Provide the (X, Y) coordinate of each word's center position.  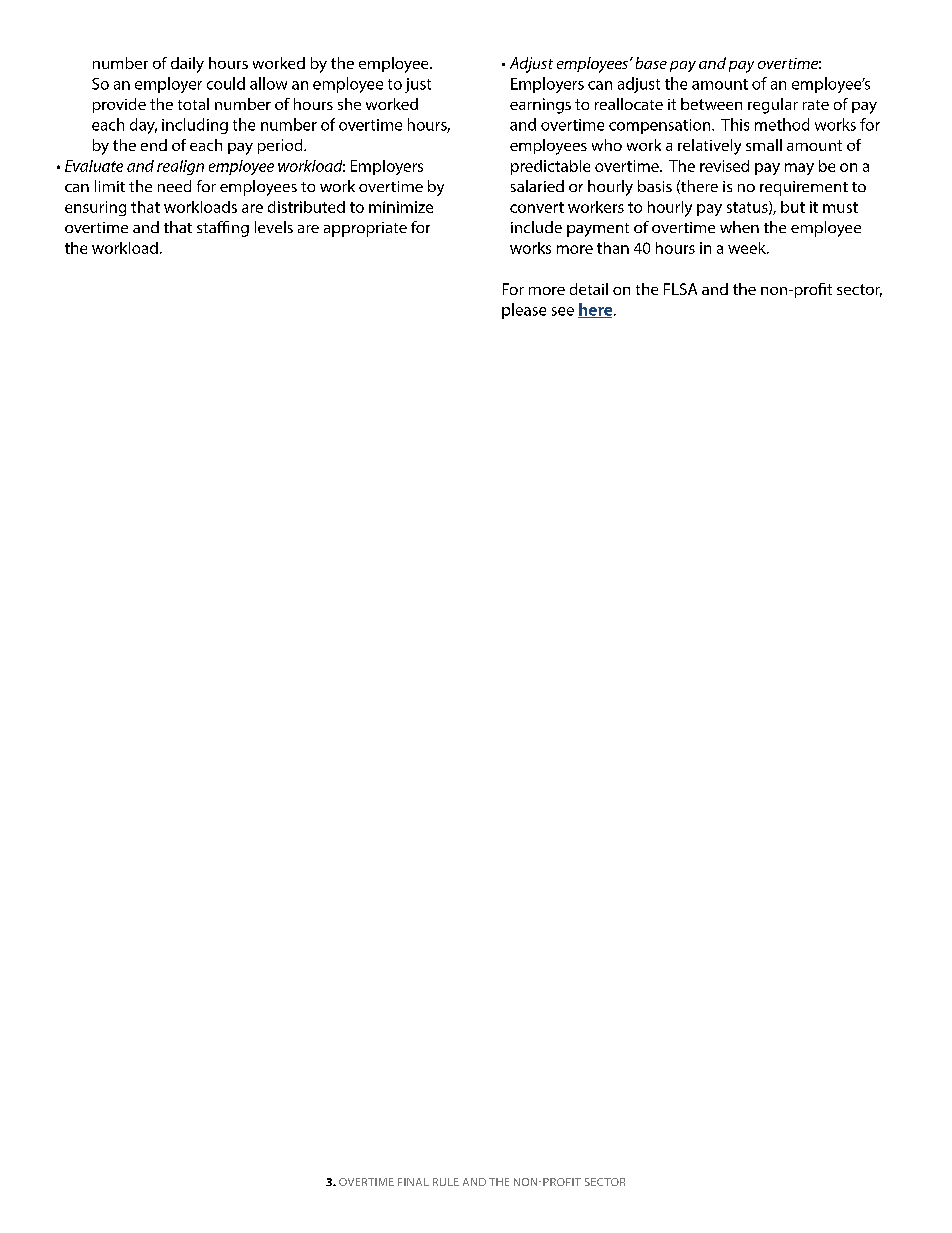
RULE (446, 1182)
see (563, 311)
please (524, 311)
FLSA (680, 289)
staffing (223, 229)
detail (589, 289)
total (193, 104)
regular (773, 106)
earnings (540, 106)
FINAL (413, 1182)
